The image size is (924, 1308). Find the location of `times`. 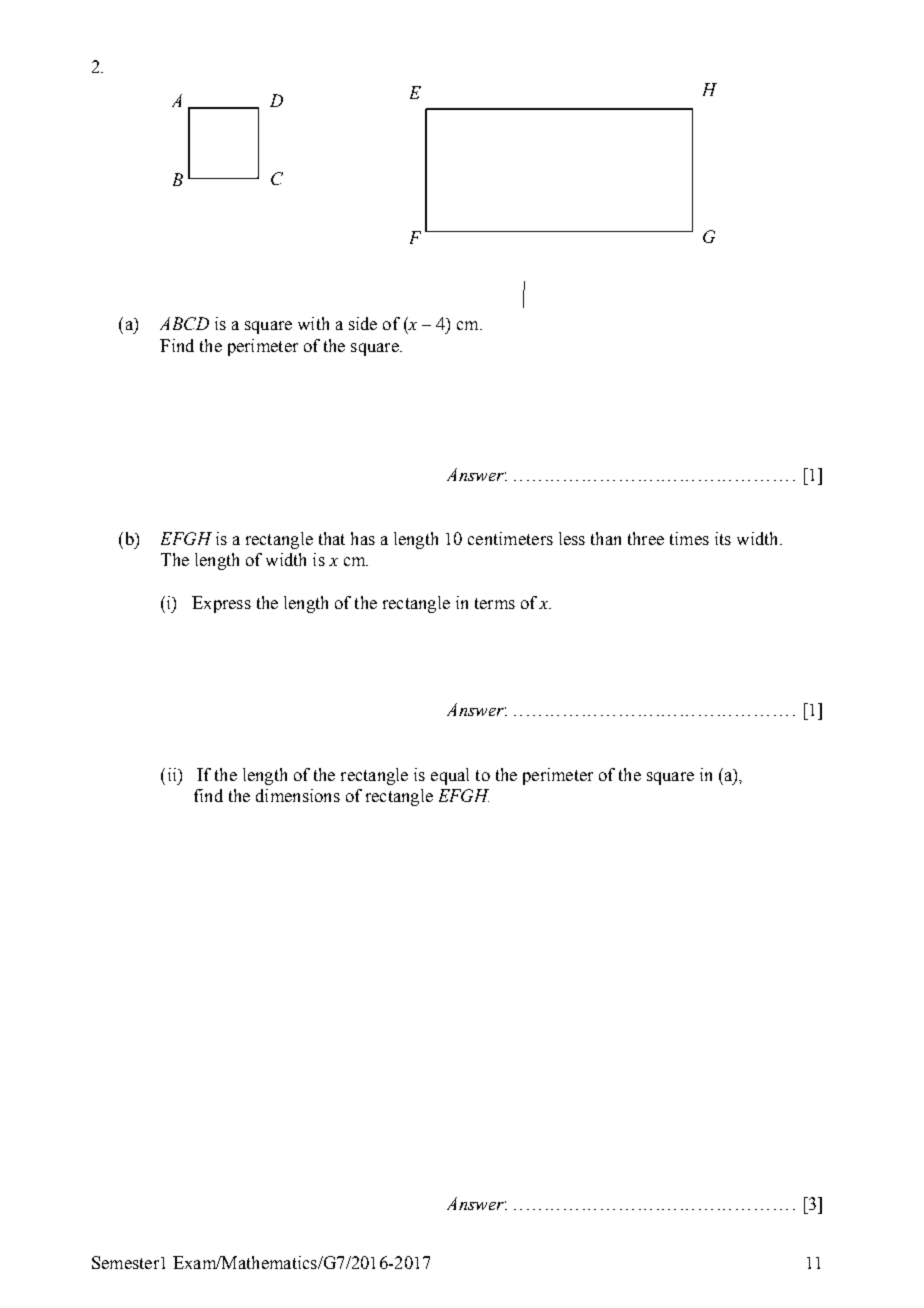

times is located at coordinates (689, 538).
